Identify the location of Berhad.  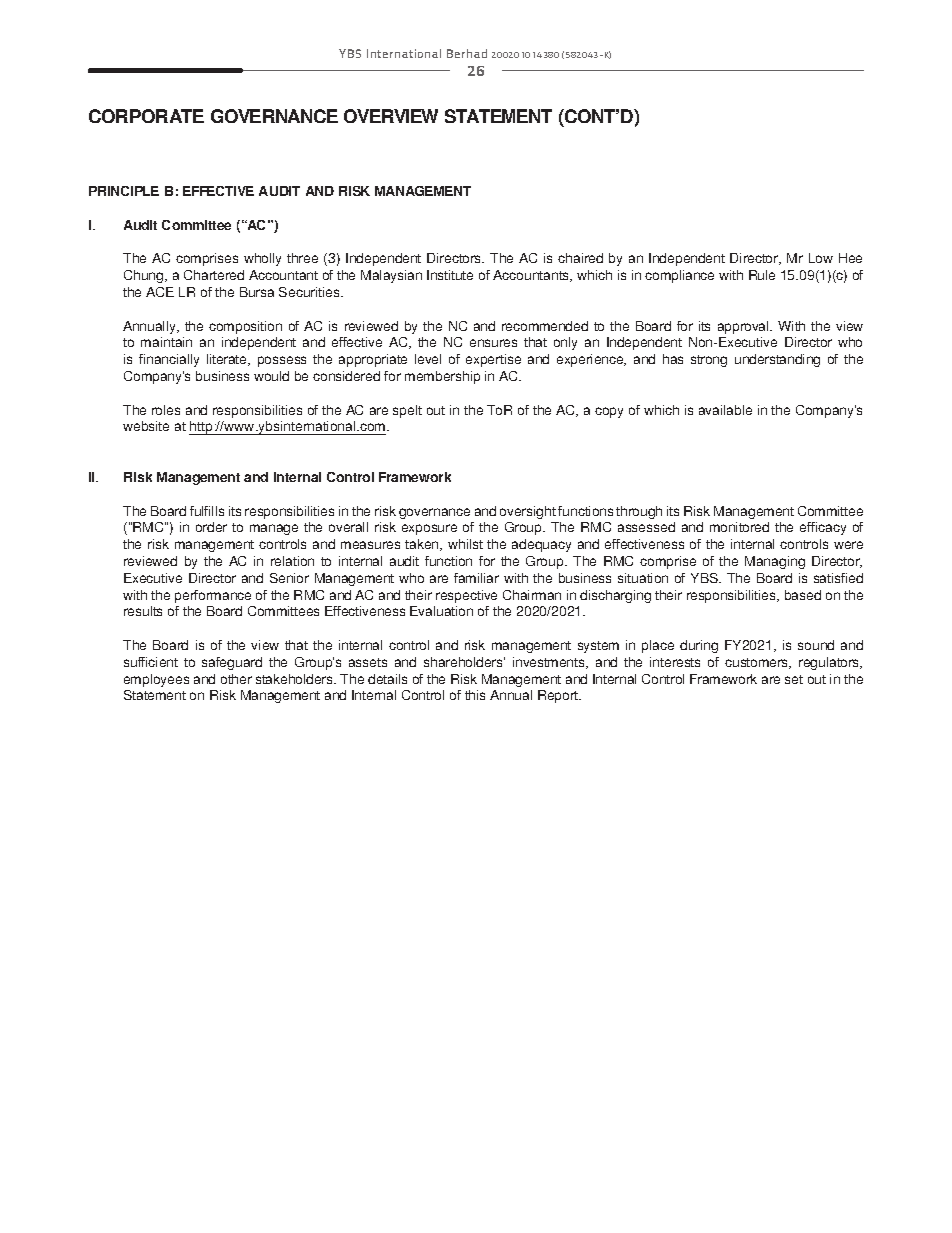
(467, 53).
